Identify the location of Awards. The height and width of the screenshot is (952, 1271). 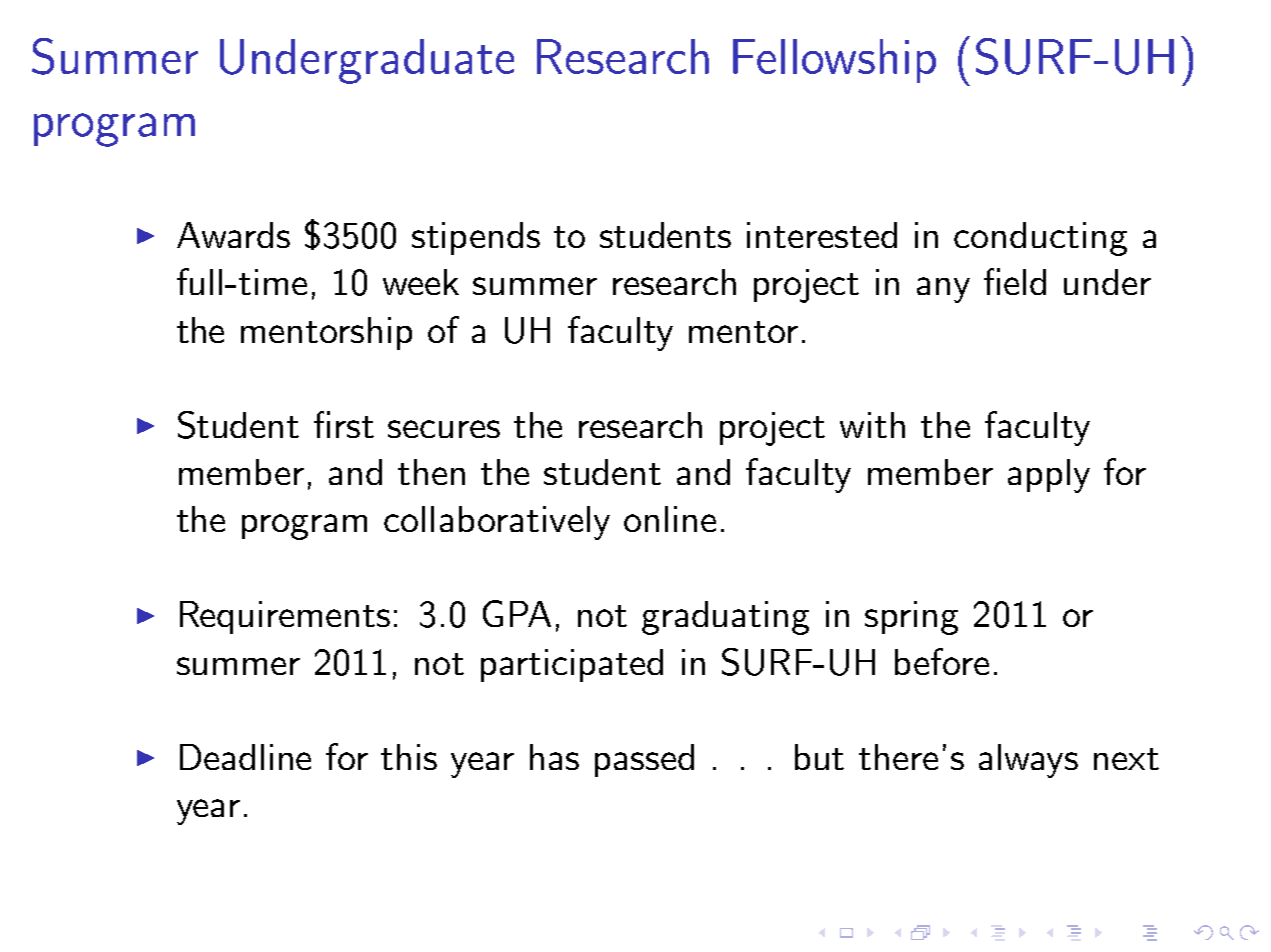
(233, 235).
